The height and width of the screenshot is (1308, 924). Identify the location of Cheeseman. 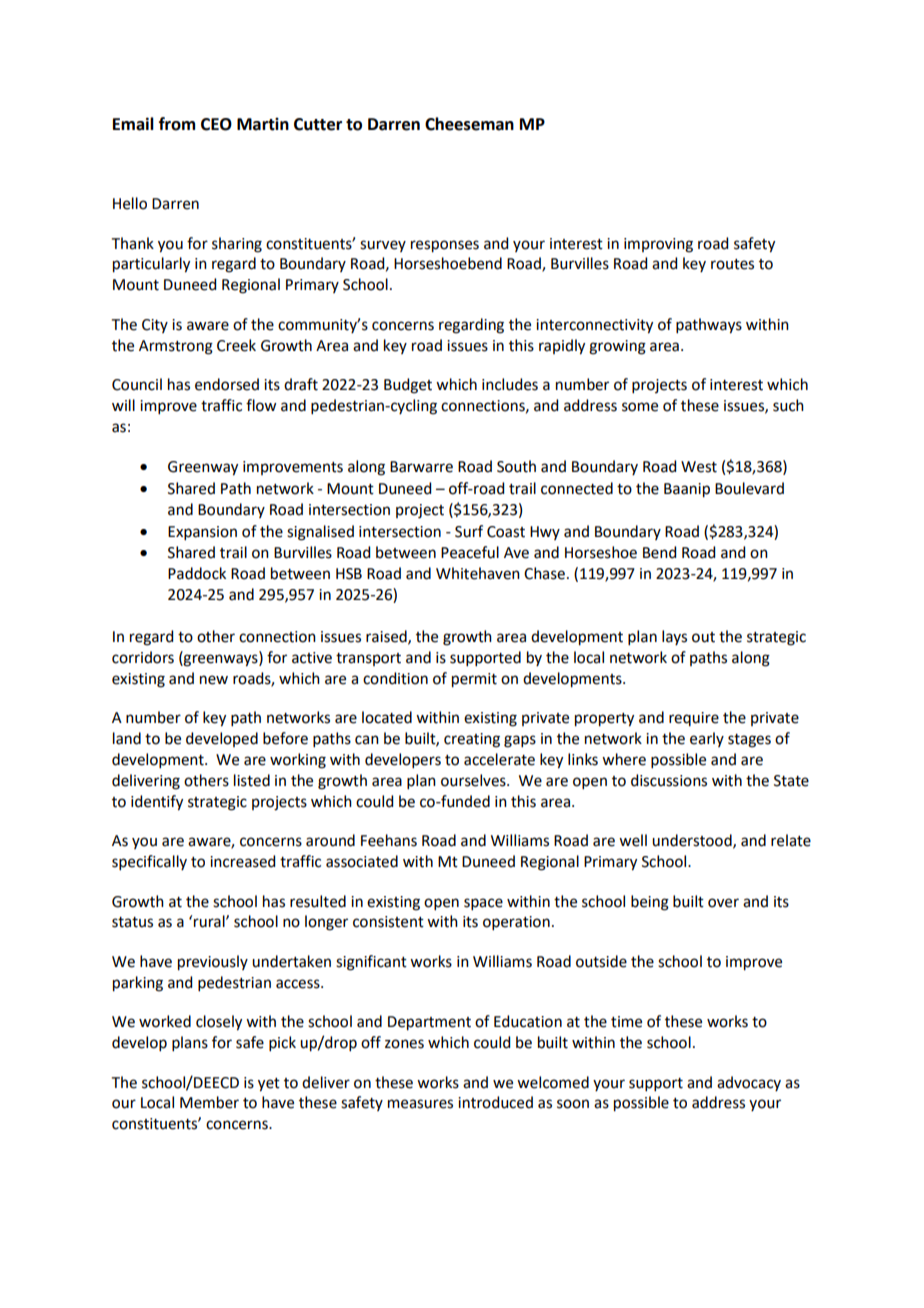
(469, 124).
